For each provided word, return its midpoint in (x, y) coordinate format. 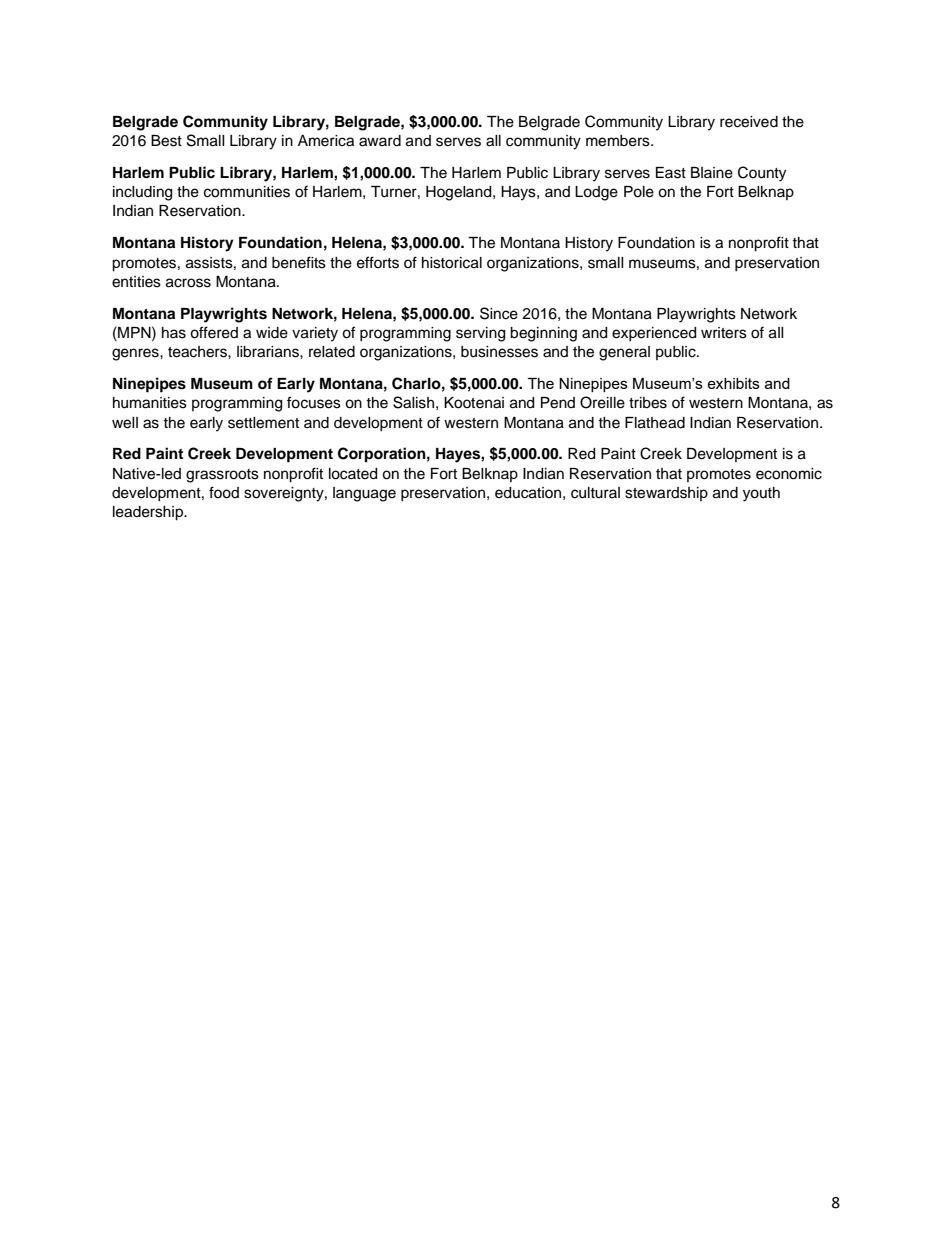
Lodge (596, 193)
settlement (263, 423)
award (380, 141)
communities (247, 192)
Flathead (655, 423)
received (749, 122)
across (188, 283)
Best (166, 141)
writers (724, 333)
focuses (314, 402)
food (224, 492)
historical (452, 263)
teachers (198, 352)
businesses (499, 352)
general (624, 353)
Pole (639, 192)
